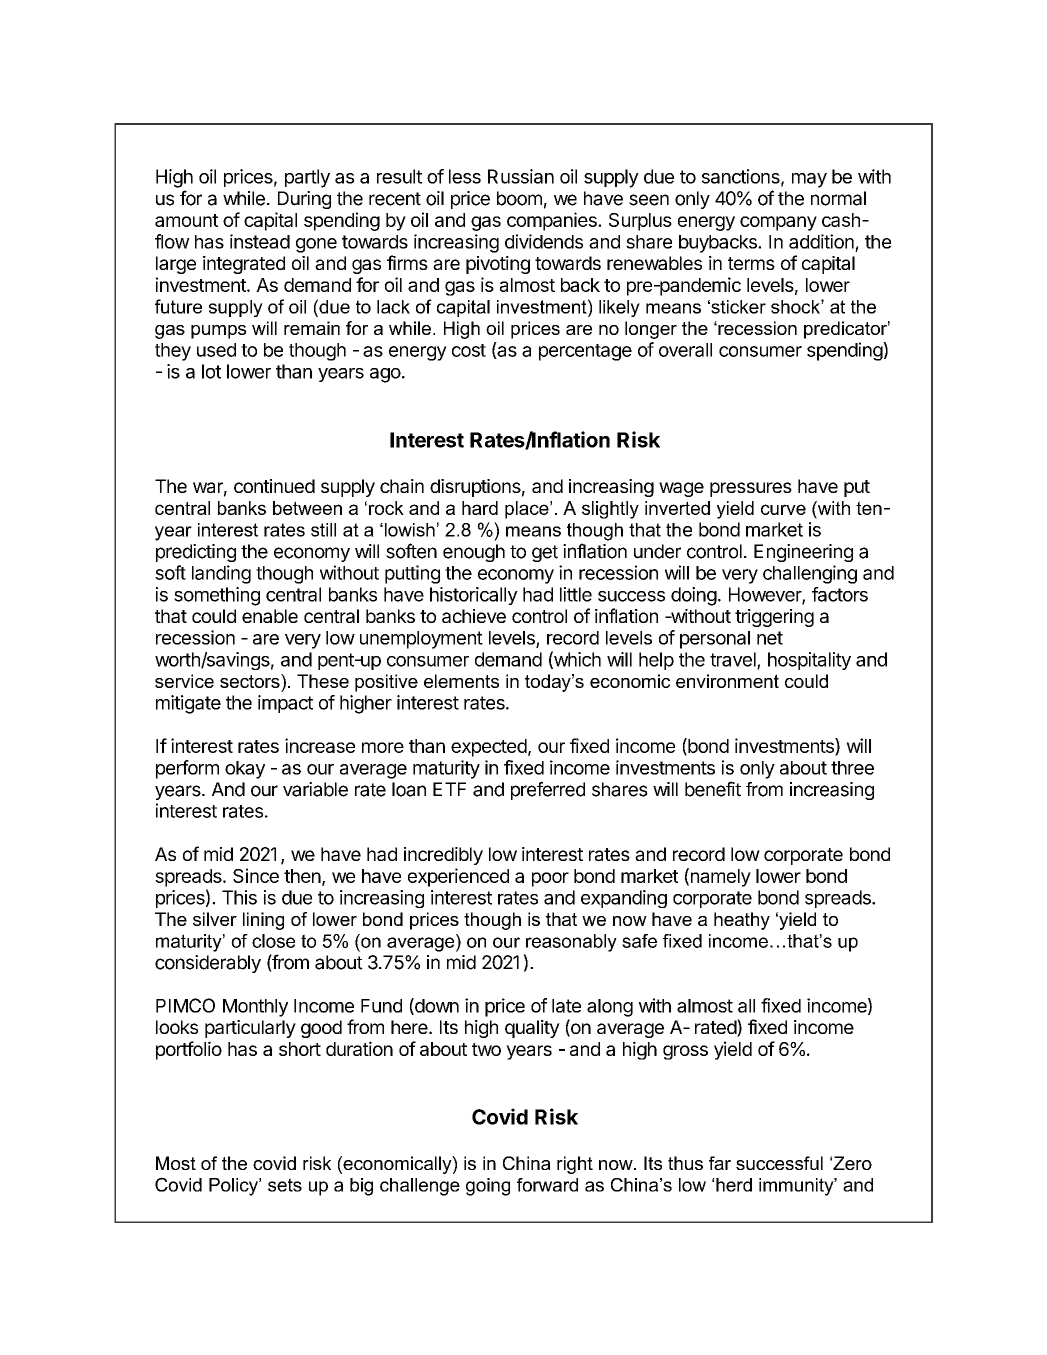 The image size is (1047, 1355). I want to click on company, so click(778, 223).
